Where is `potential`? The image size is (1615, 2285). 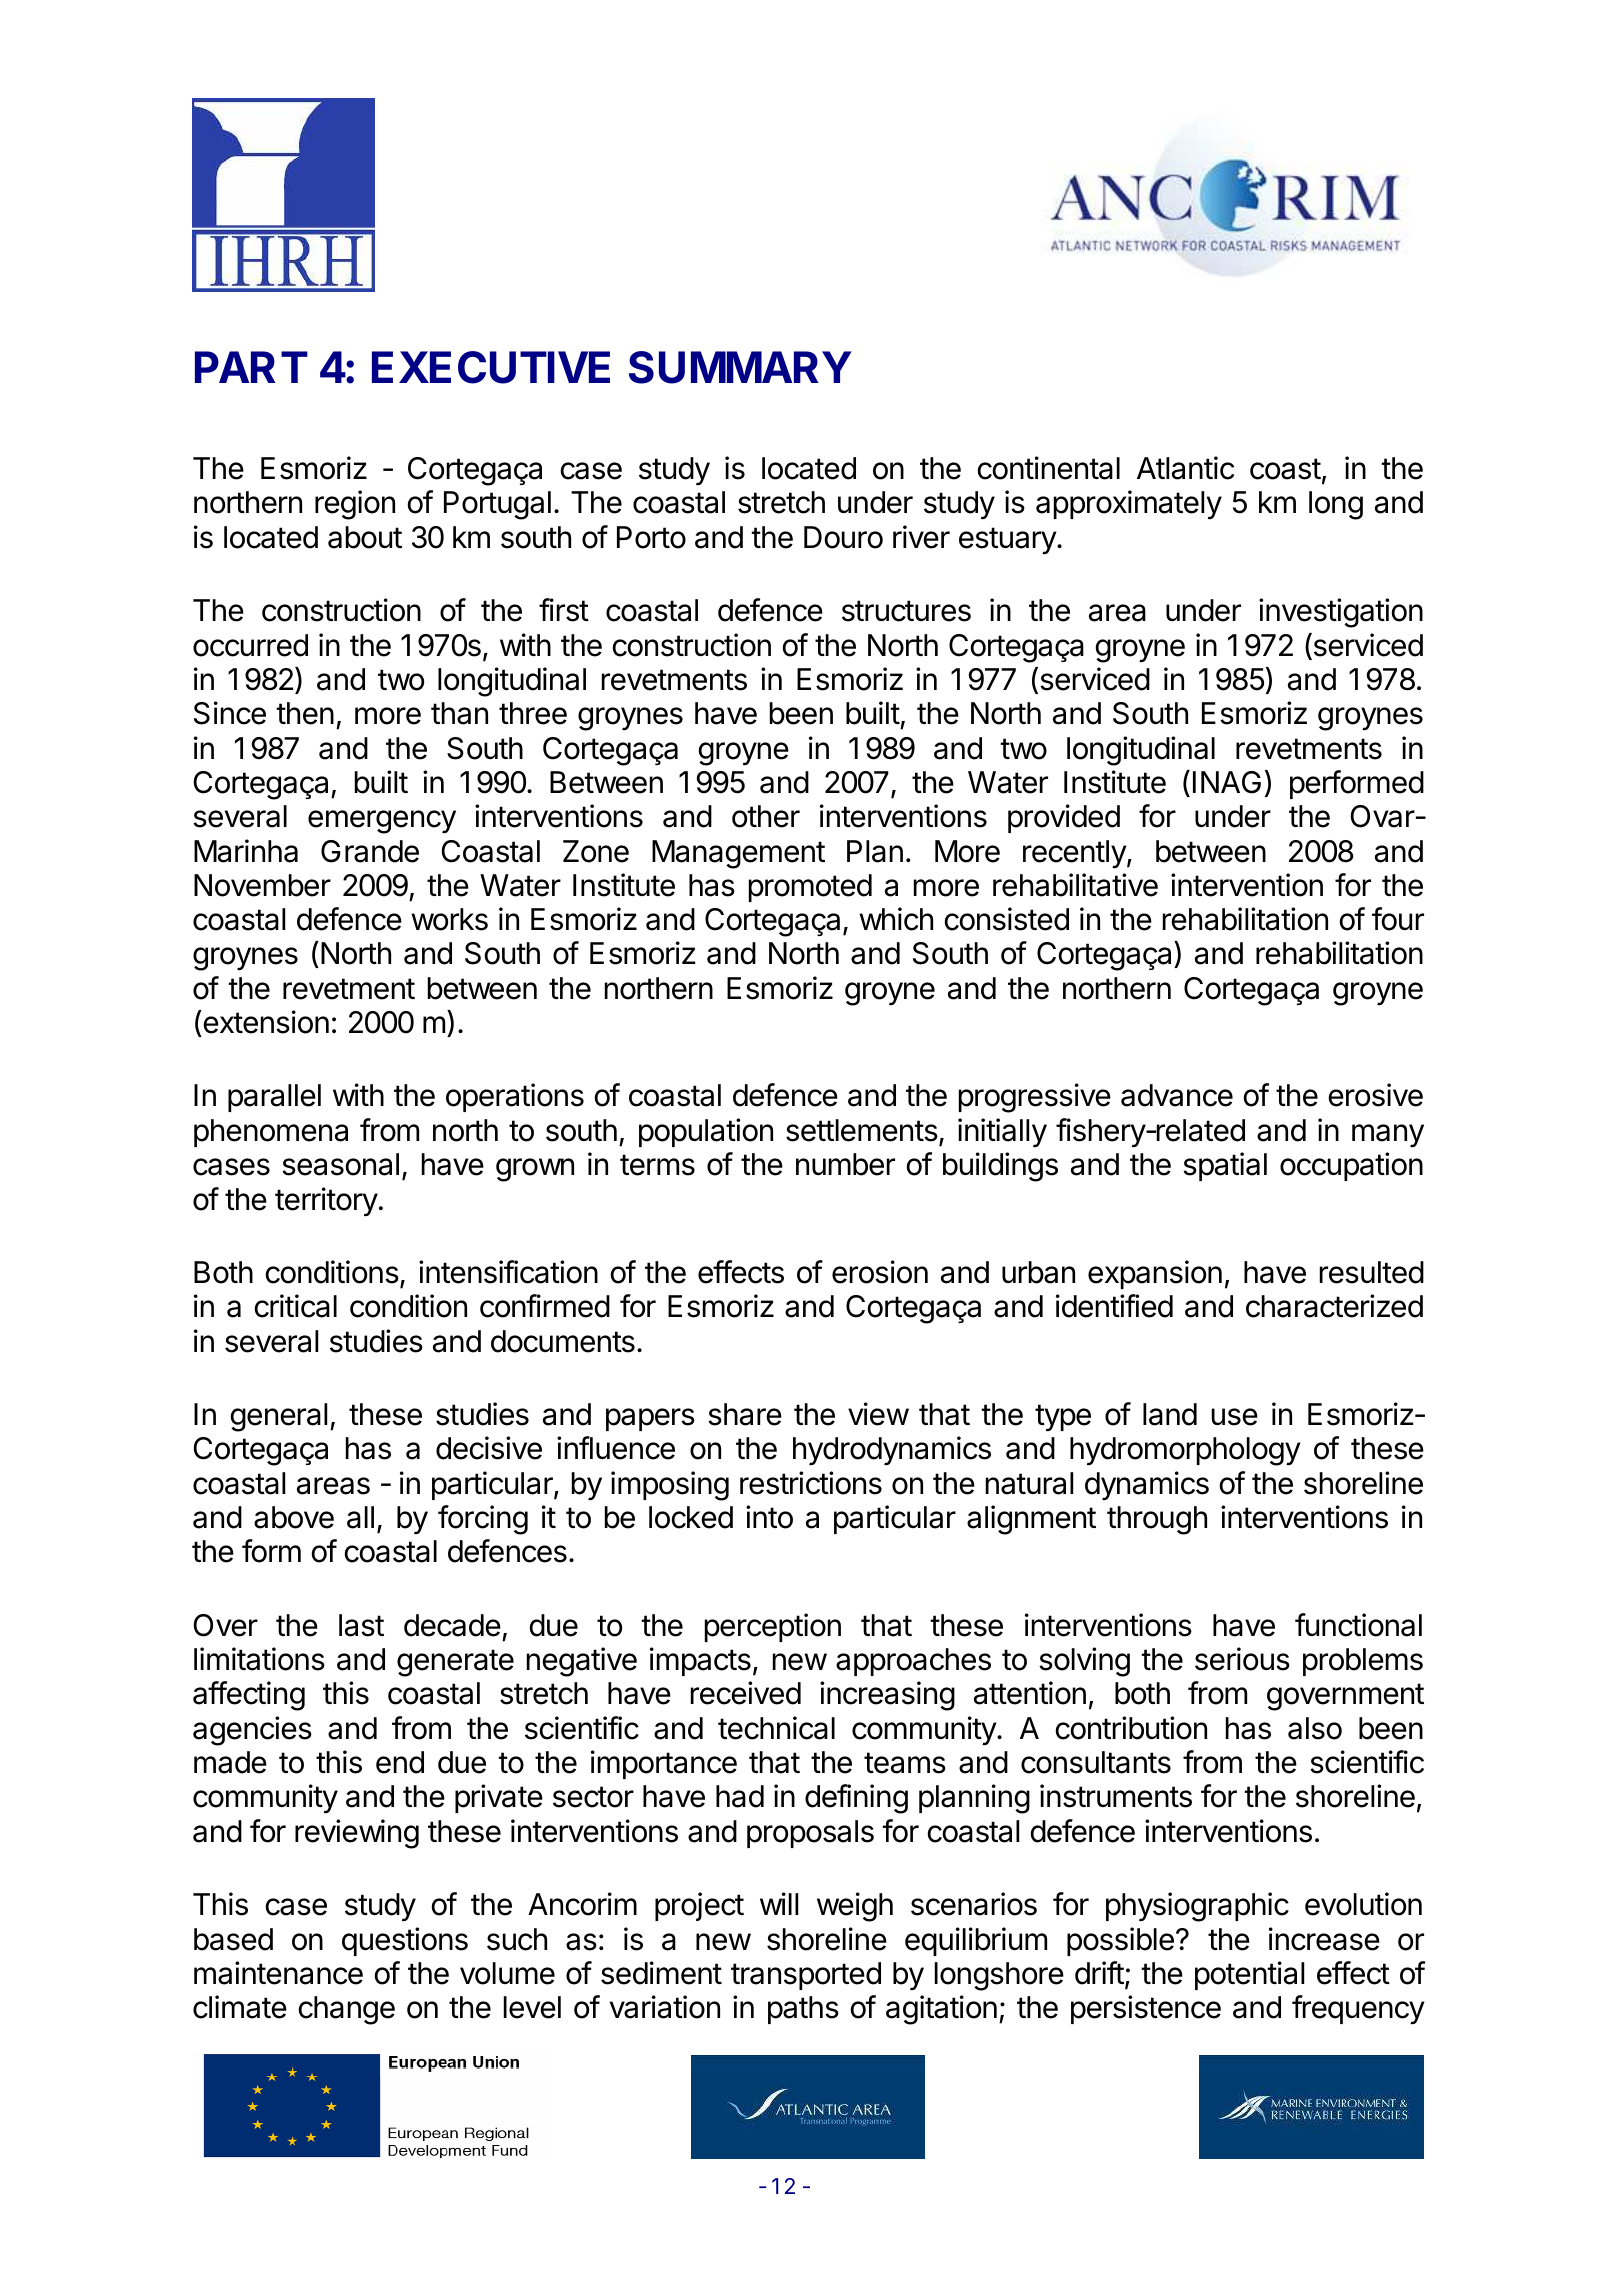
potential is located at coordinates (1249, 1975).
